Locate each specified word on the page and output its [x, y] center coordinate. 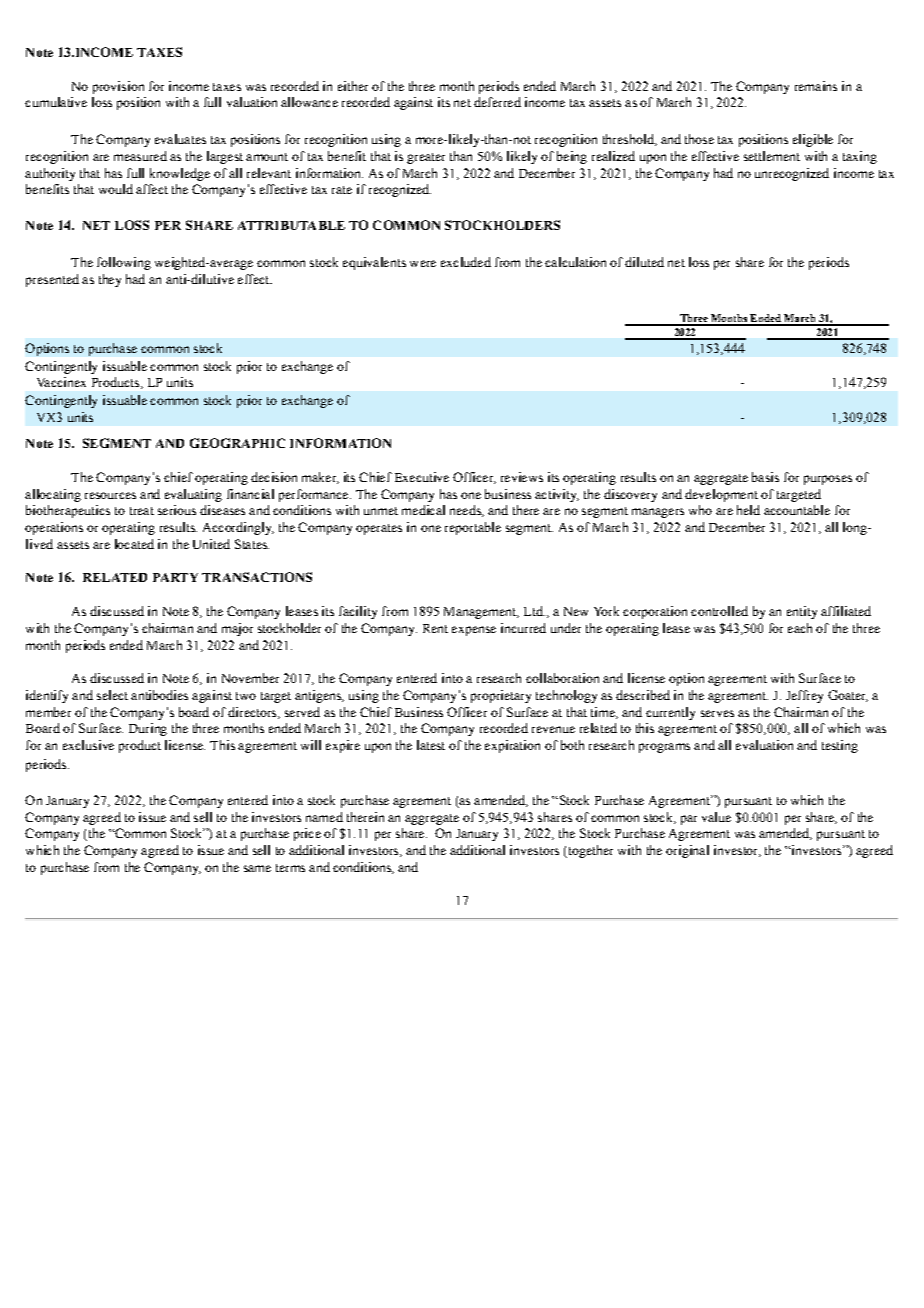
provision [118, 87]
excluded [466, 262]
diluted [644, 262]
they [110, 280]
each [800, 628]
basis [765, 477]
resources [110, 495]
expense [474, 631]
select [112, 695]
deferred [497, 102]
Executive [422, 477]
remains [816, 86]
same [257, 868]
